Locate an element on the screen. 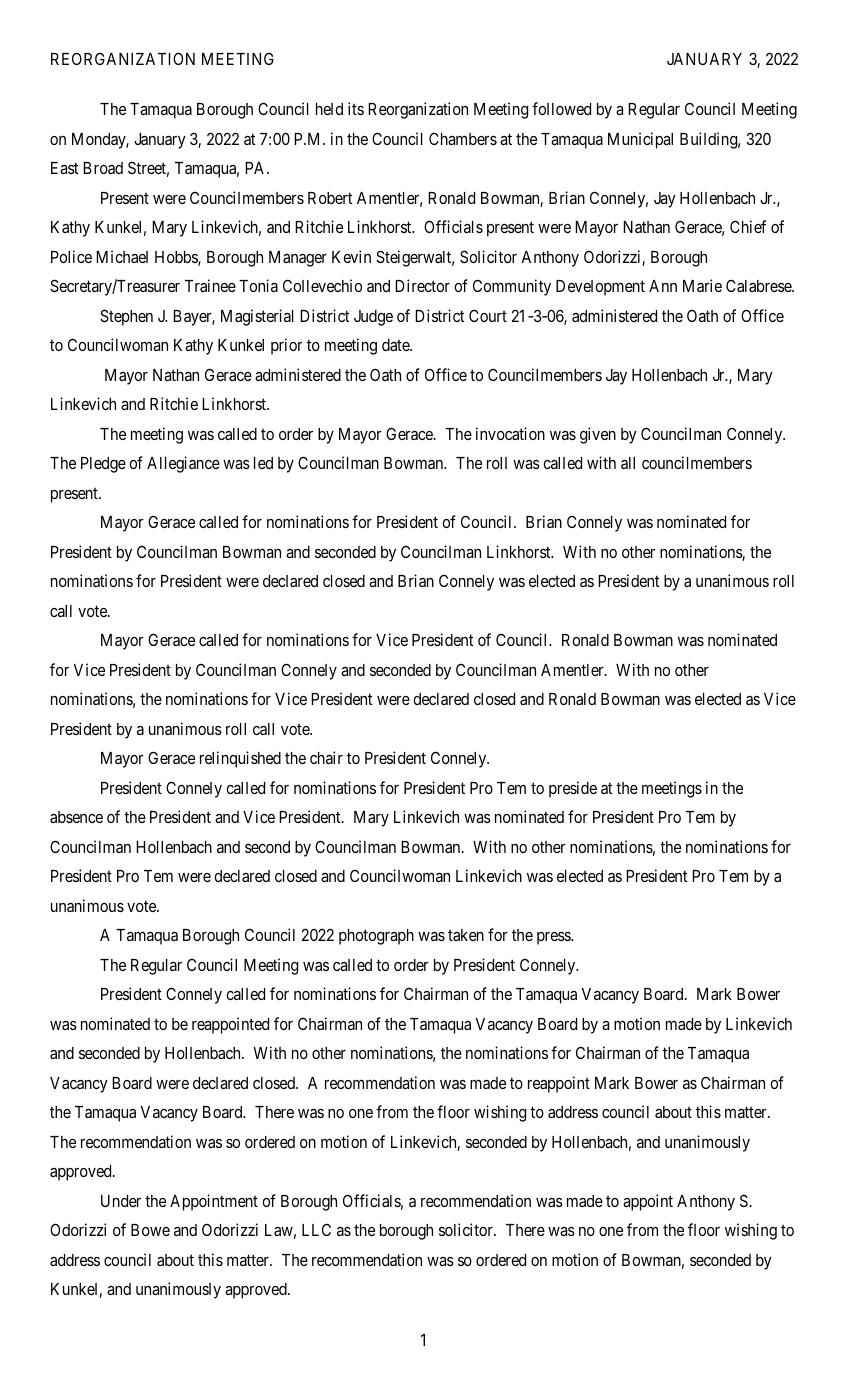 The height and width of the screenshot is (1400, 849). Municipal is located at coordinates (640, 140).
